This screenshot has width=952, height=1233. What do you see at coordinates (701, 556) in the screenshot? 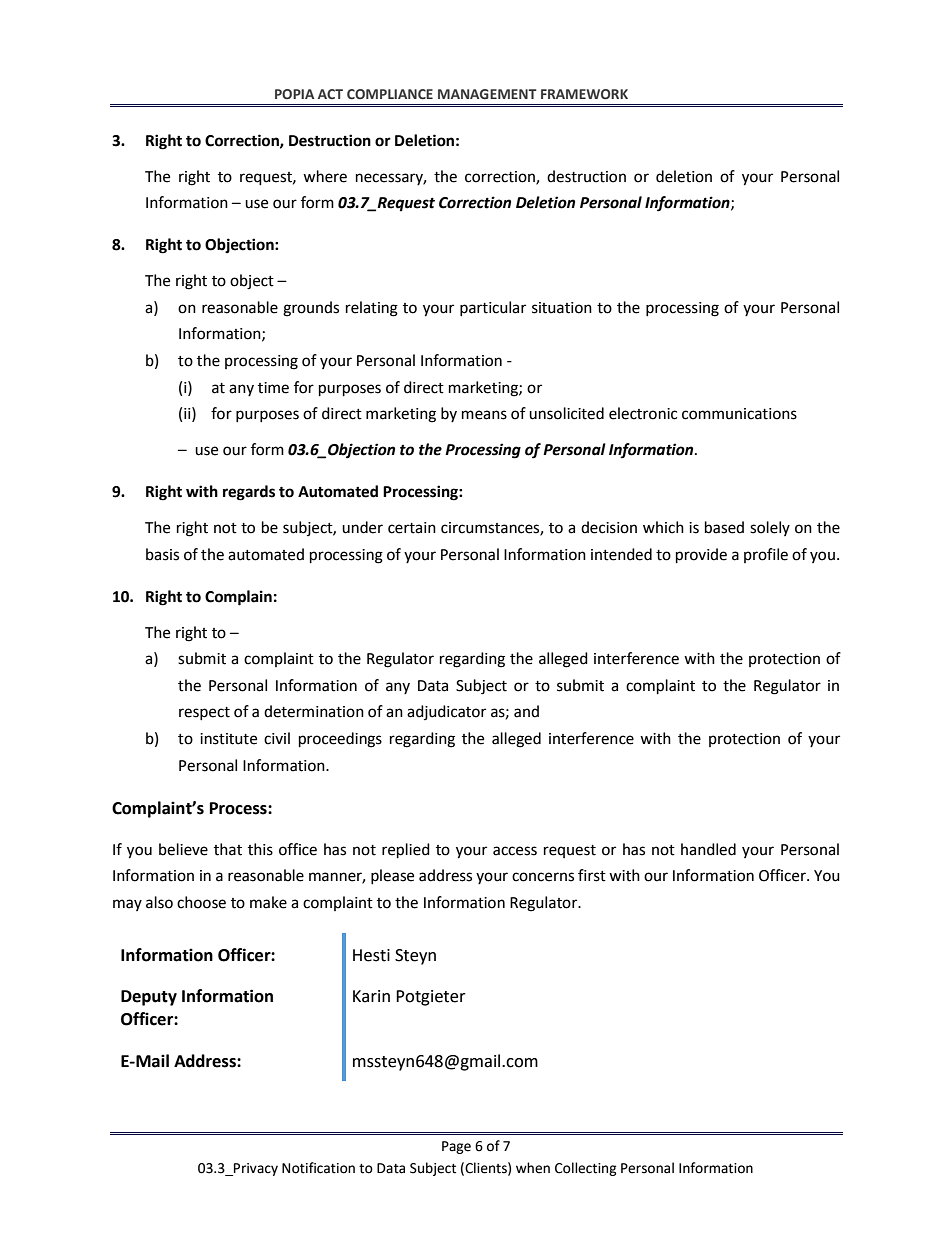
I see `provide` at bounding box center [701, 556].
